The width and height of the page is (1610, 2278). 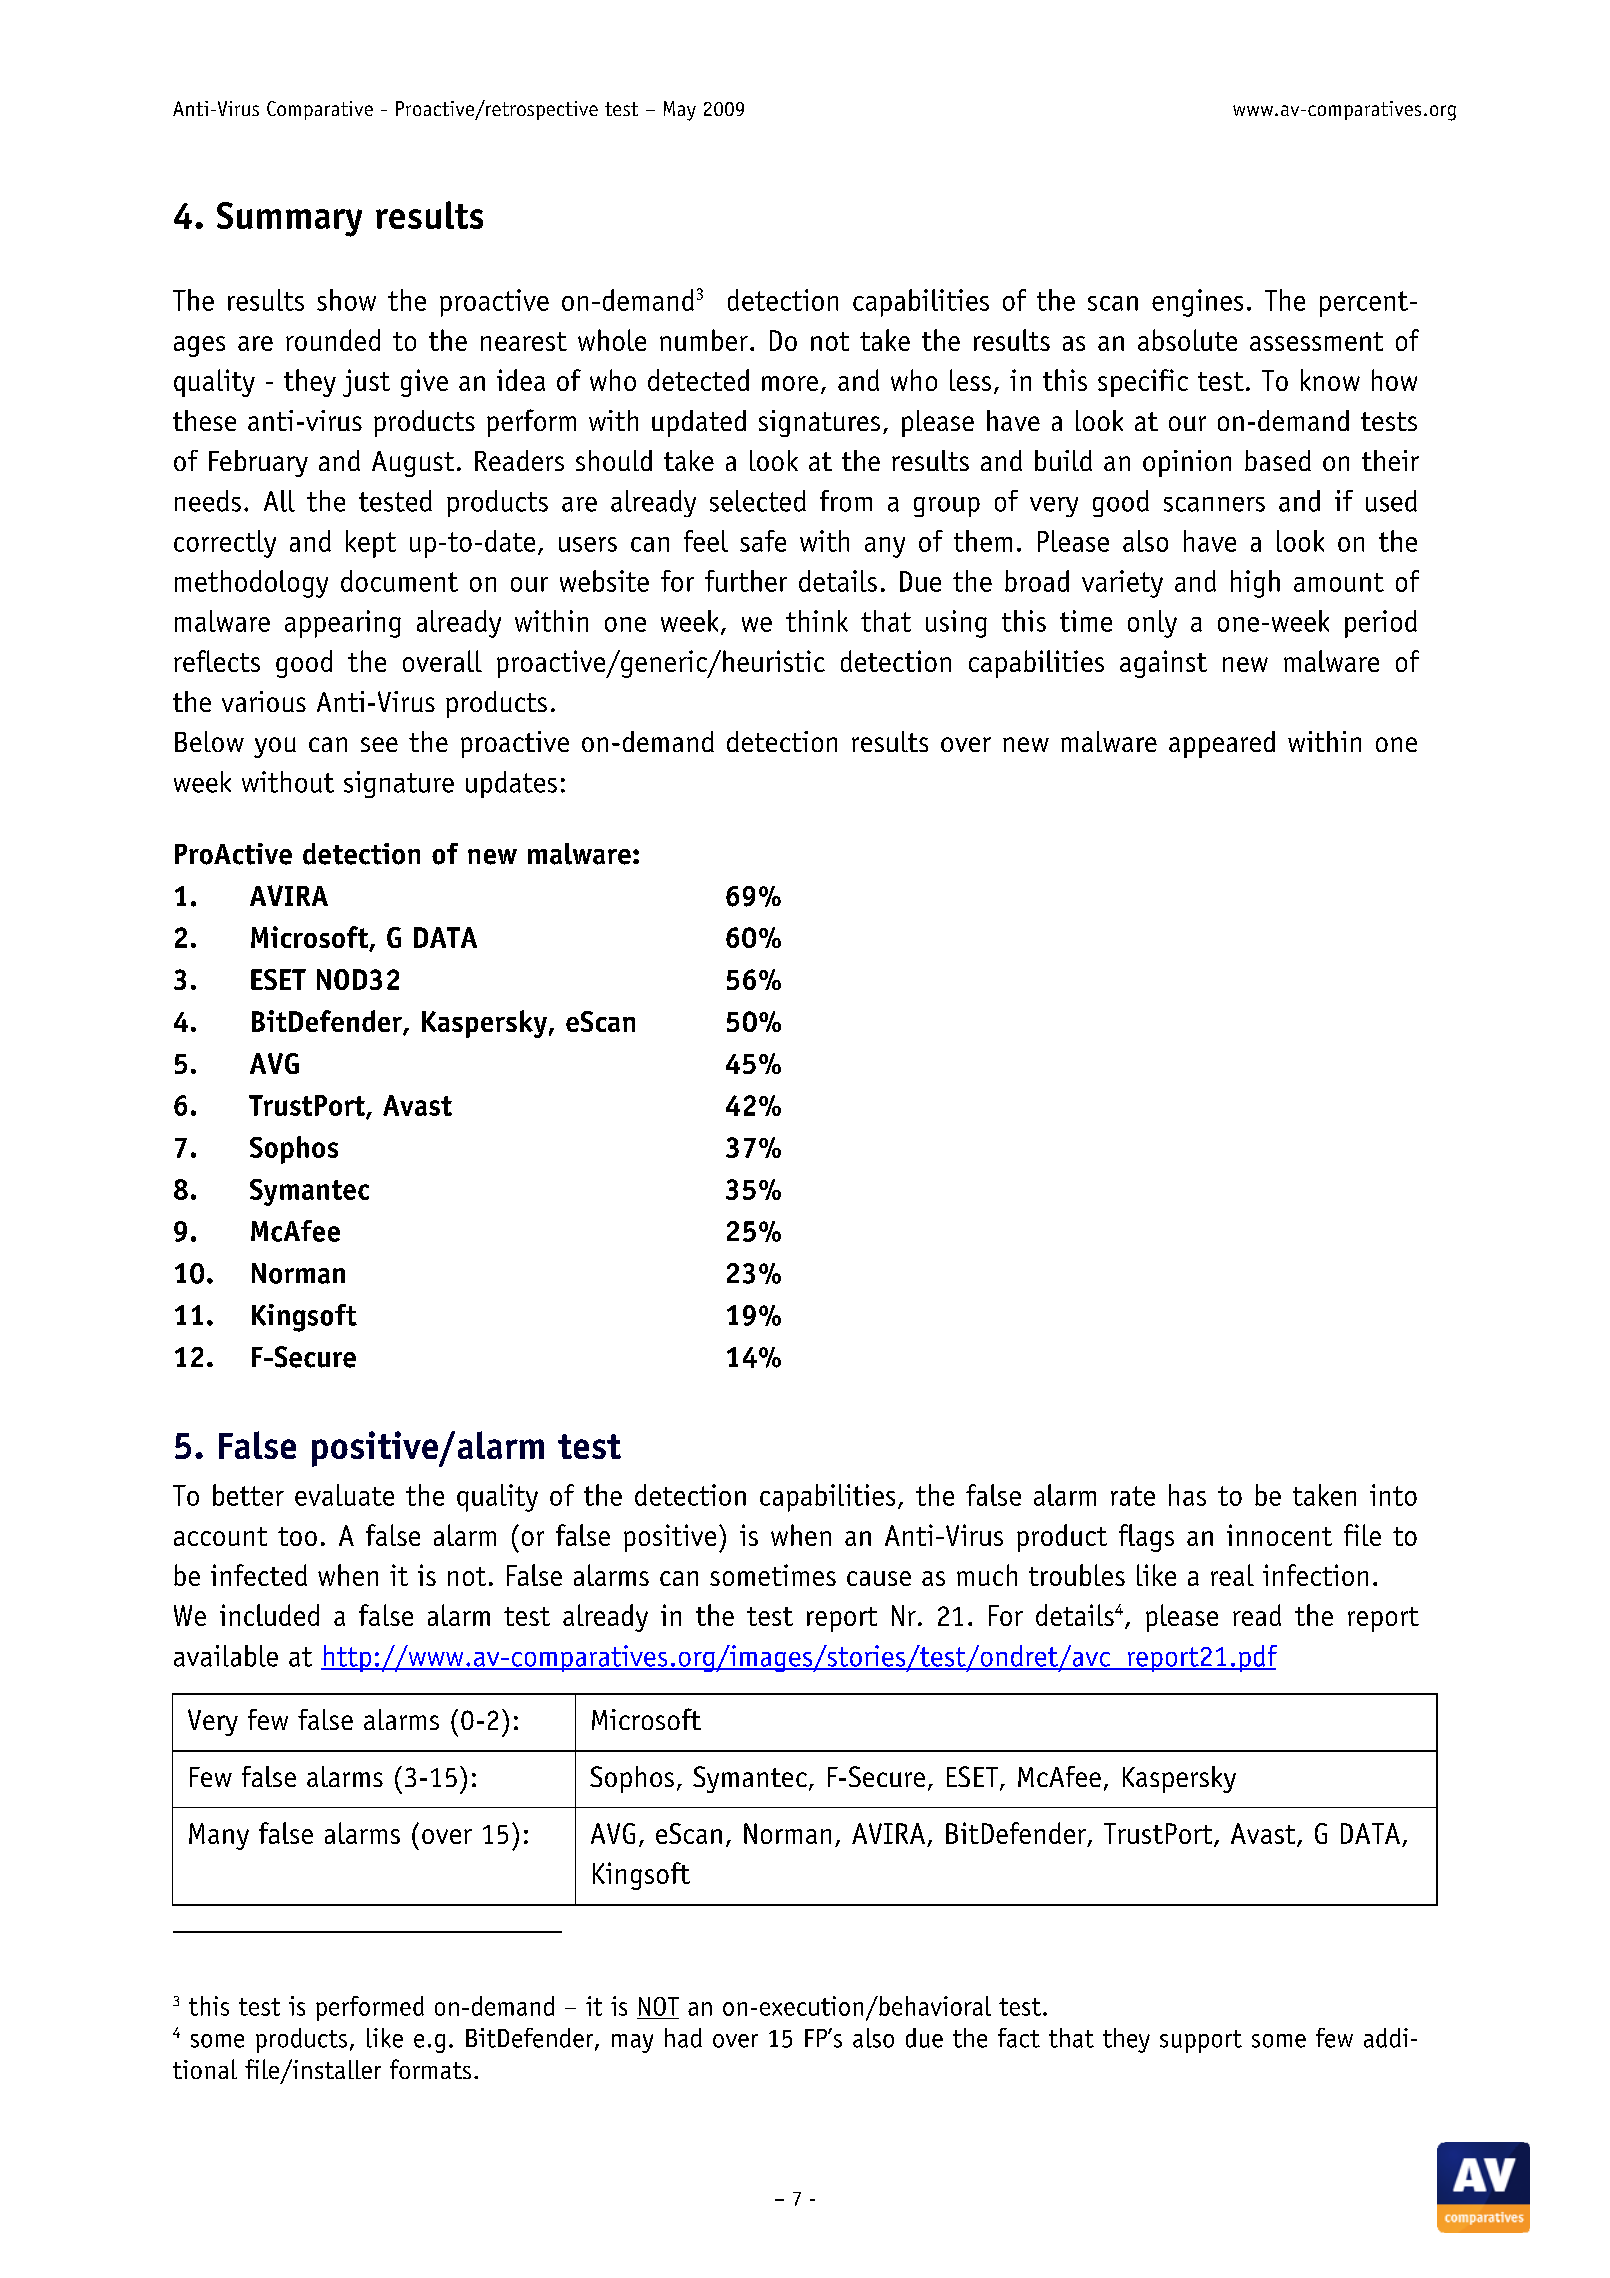 I want to click on using, so click(x=956, y=624).
